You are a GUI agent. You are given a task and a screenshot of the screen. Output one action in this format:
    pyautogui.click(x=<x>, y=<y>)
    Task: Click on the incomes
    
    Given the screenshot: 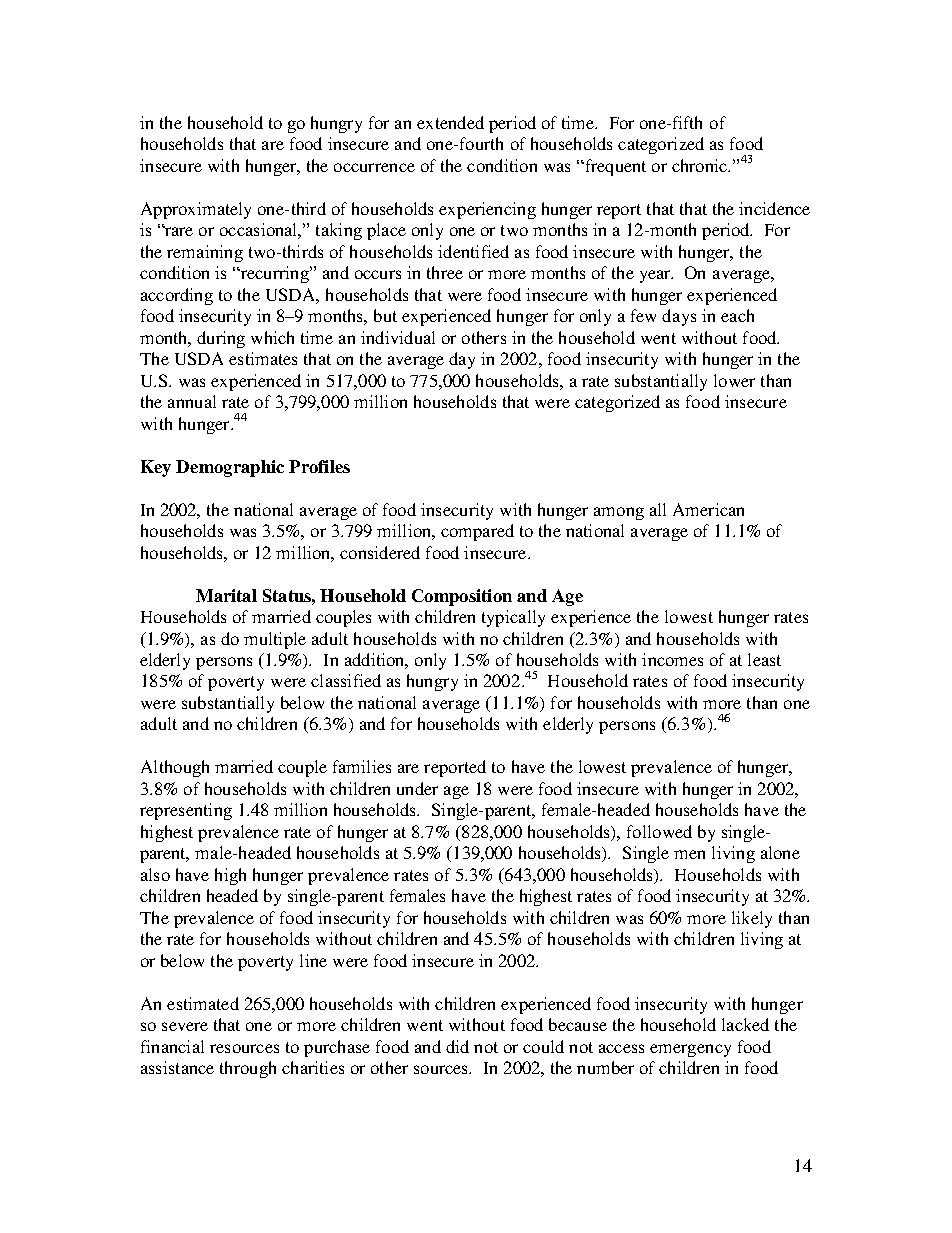 What is the action you would take?
    pyautogui.click(x=672, y=659)
